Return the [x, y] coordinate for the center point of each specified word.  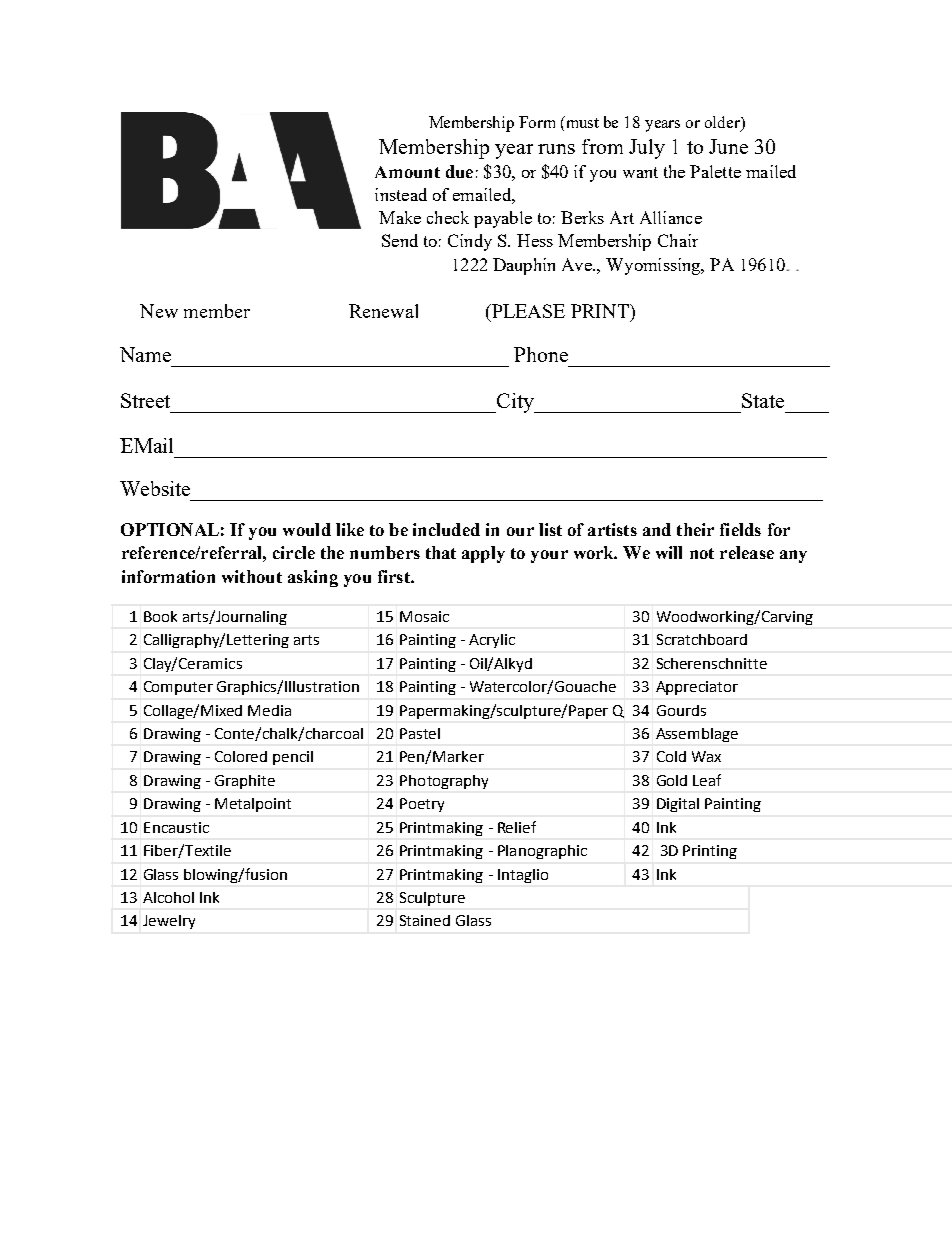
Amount [407, 172]
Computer [178, 688]
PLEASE [527, 311]
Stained [425, 920]
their [695, 529]
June [728, 146]
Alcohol [168, 897]
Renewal [383, 311]
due [459, 171]
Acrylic [492, 641]
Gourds [681, 710]
